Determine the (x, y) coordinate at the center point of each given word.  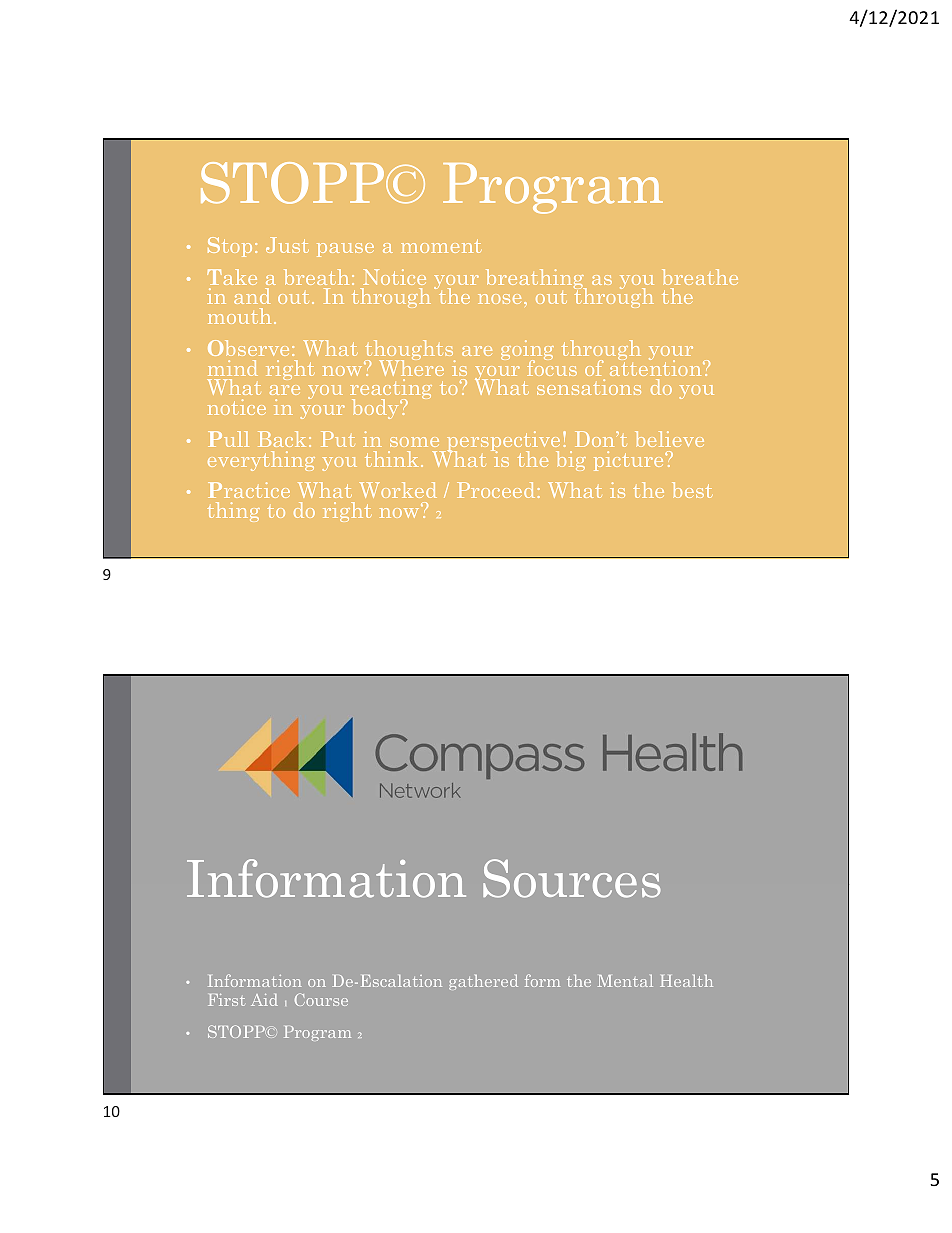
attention (657, 366)
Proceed (496, 490)
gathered (483, 982)
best (692, 490)
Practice (249, 490)
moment (441, 246)
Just (287, 245)
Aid (264, 1000)
